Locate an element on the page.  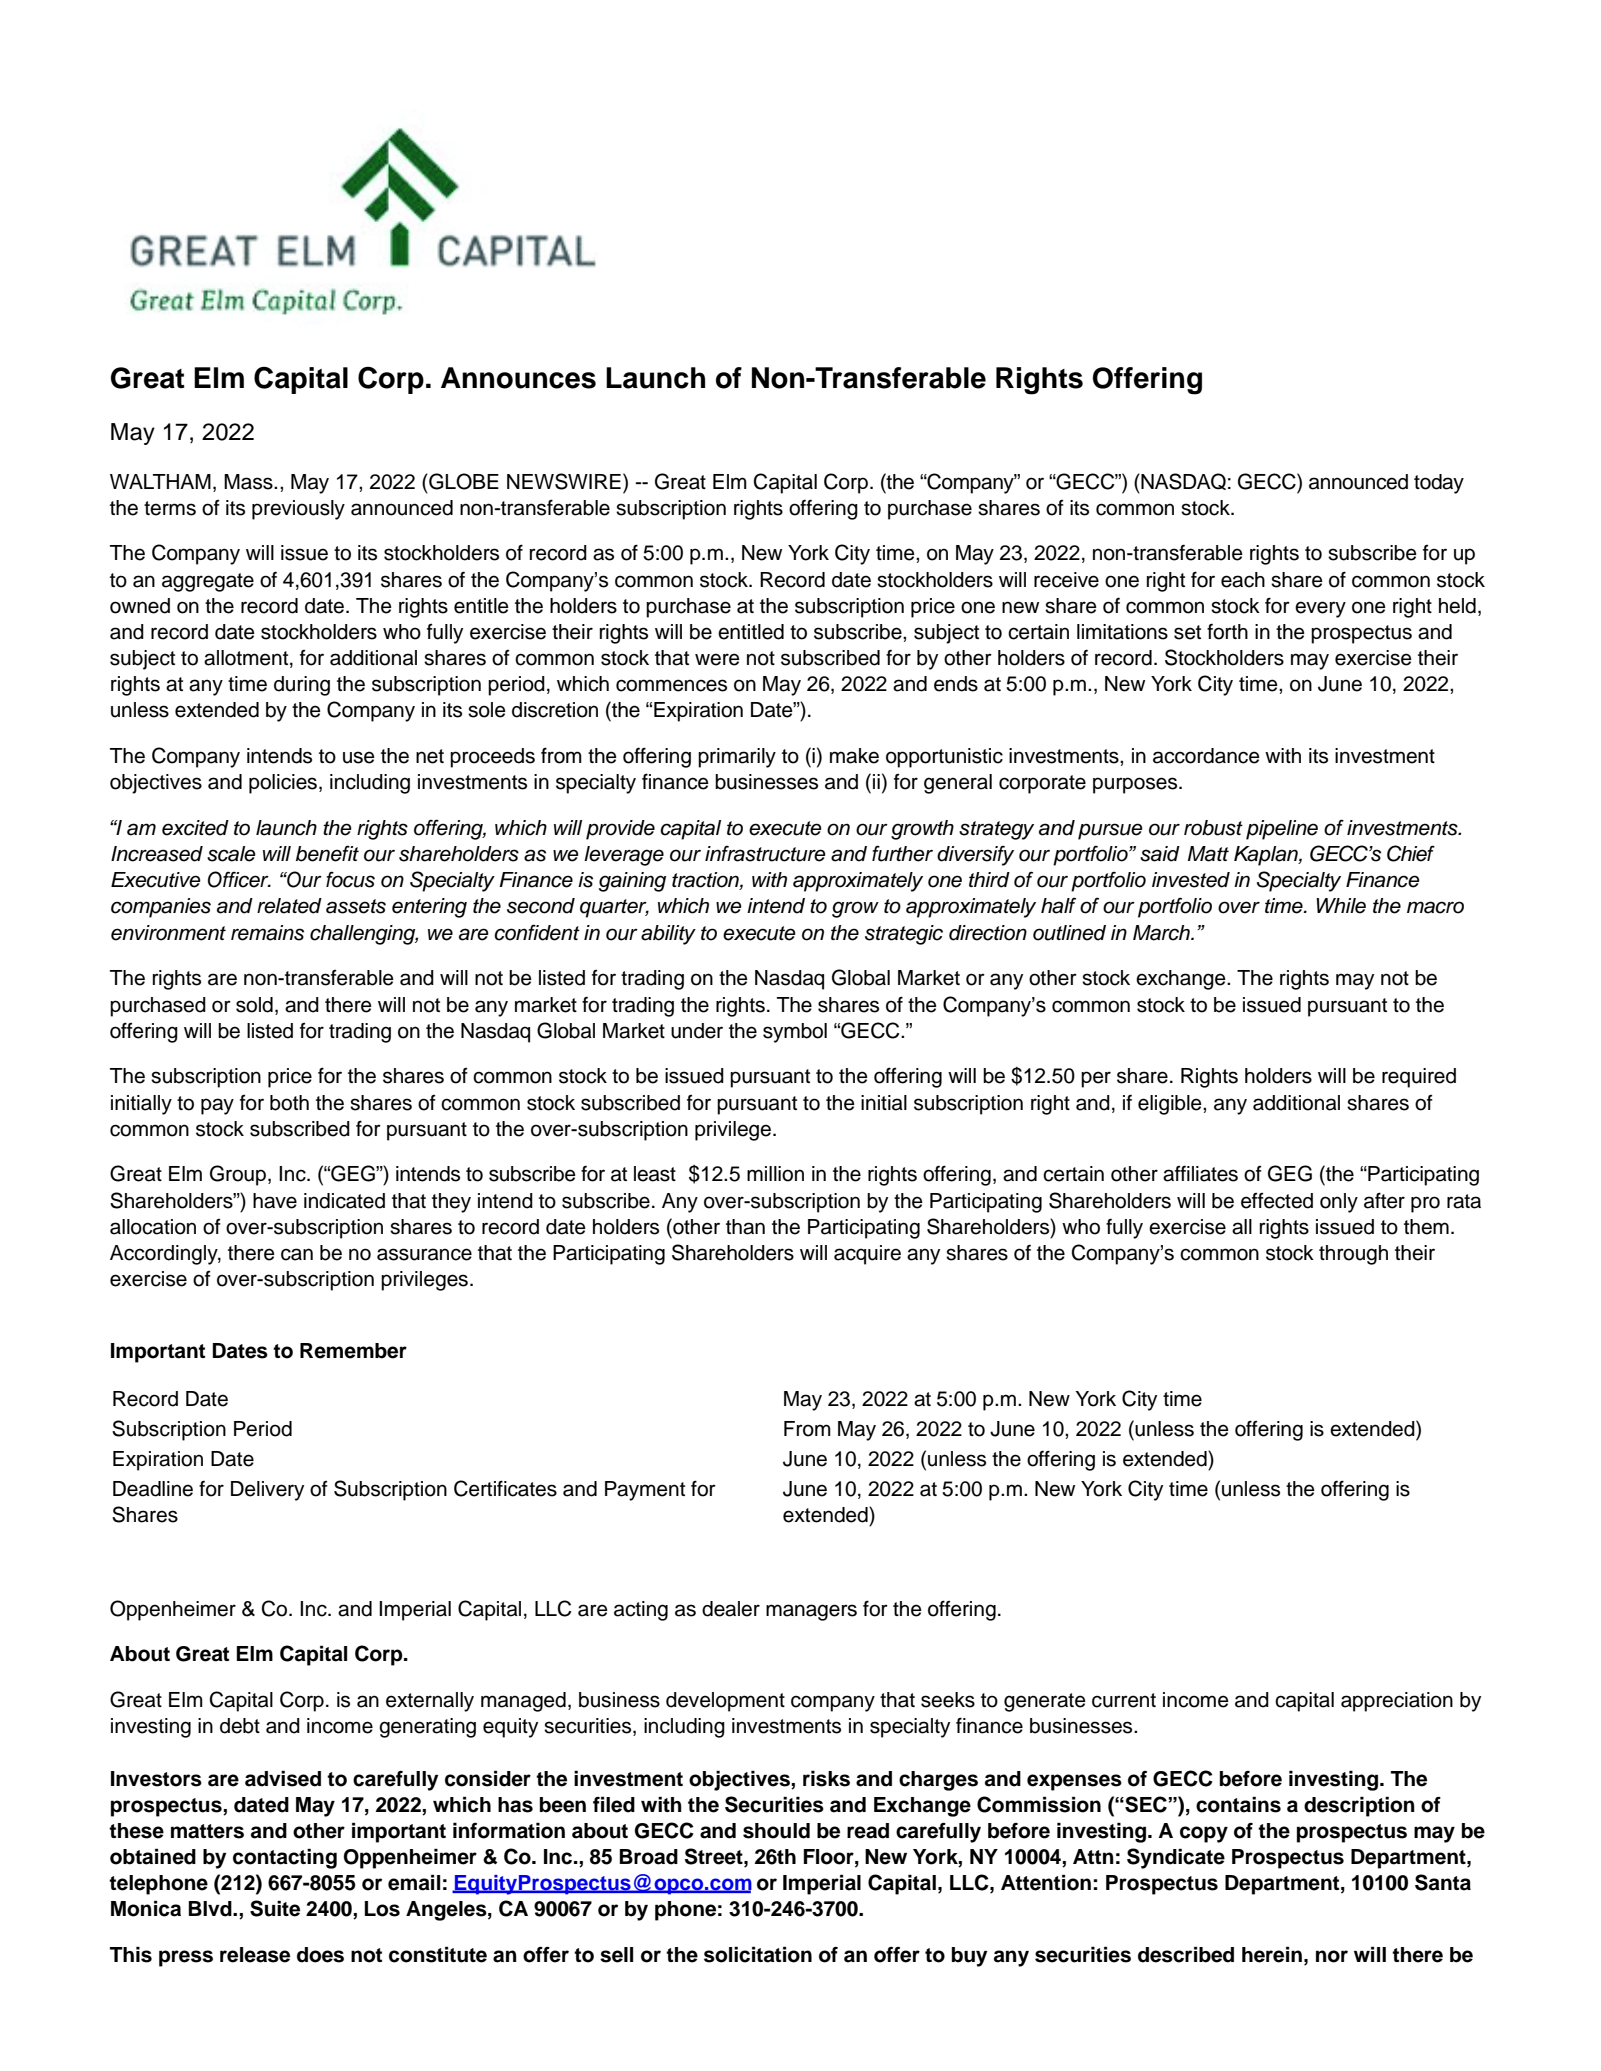
make is located at coordinates (854, 756).
